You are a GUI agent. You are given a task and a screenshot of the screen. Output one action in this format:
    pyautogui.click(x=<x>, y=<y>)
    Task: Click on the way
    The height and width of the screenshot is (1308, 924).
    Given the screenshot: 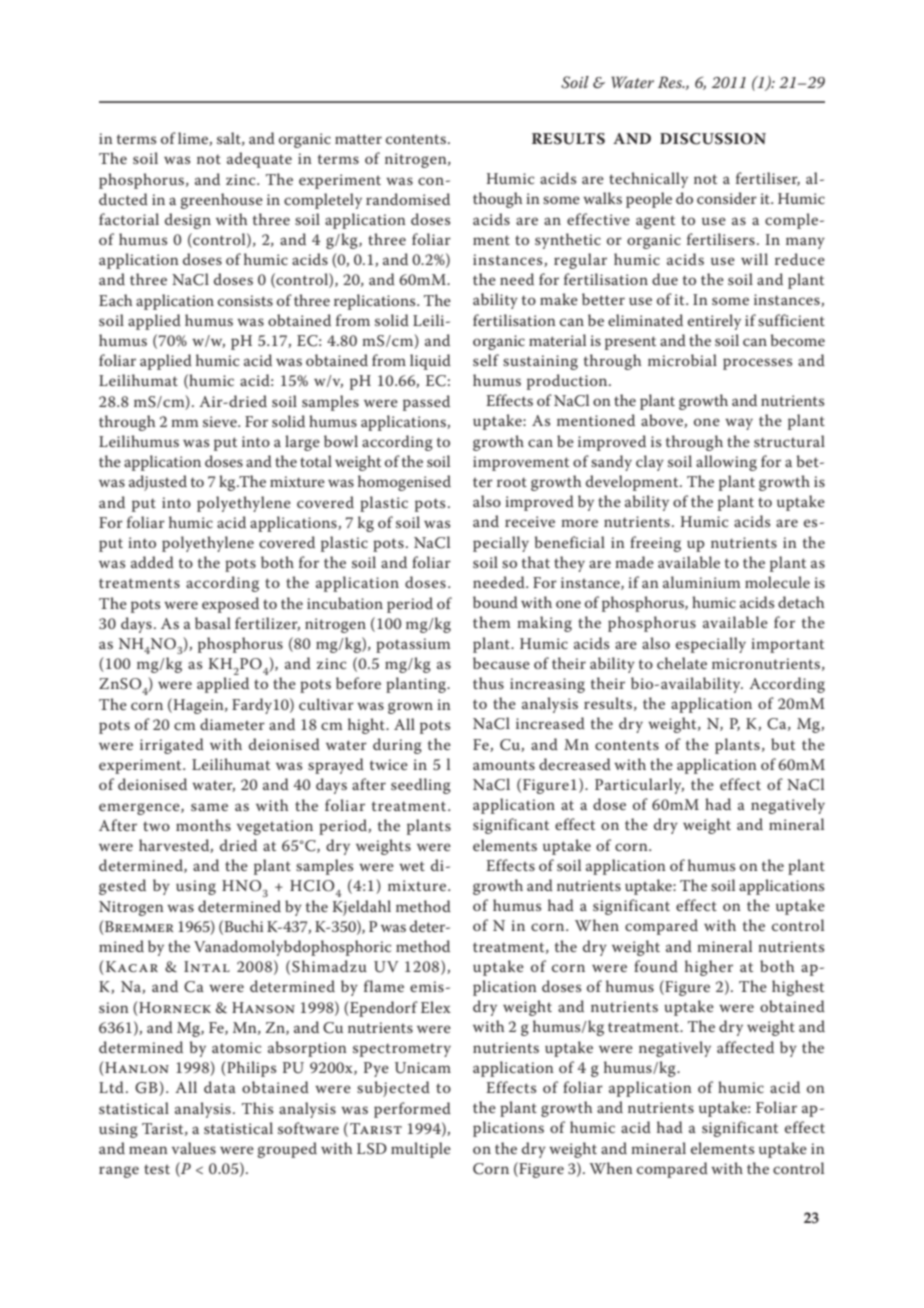 What is the action you would take?
    pyautogui.click(x=739, y=424)
